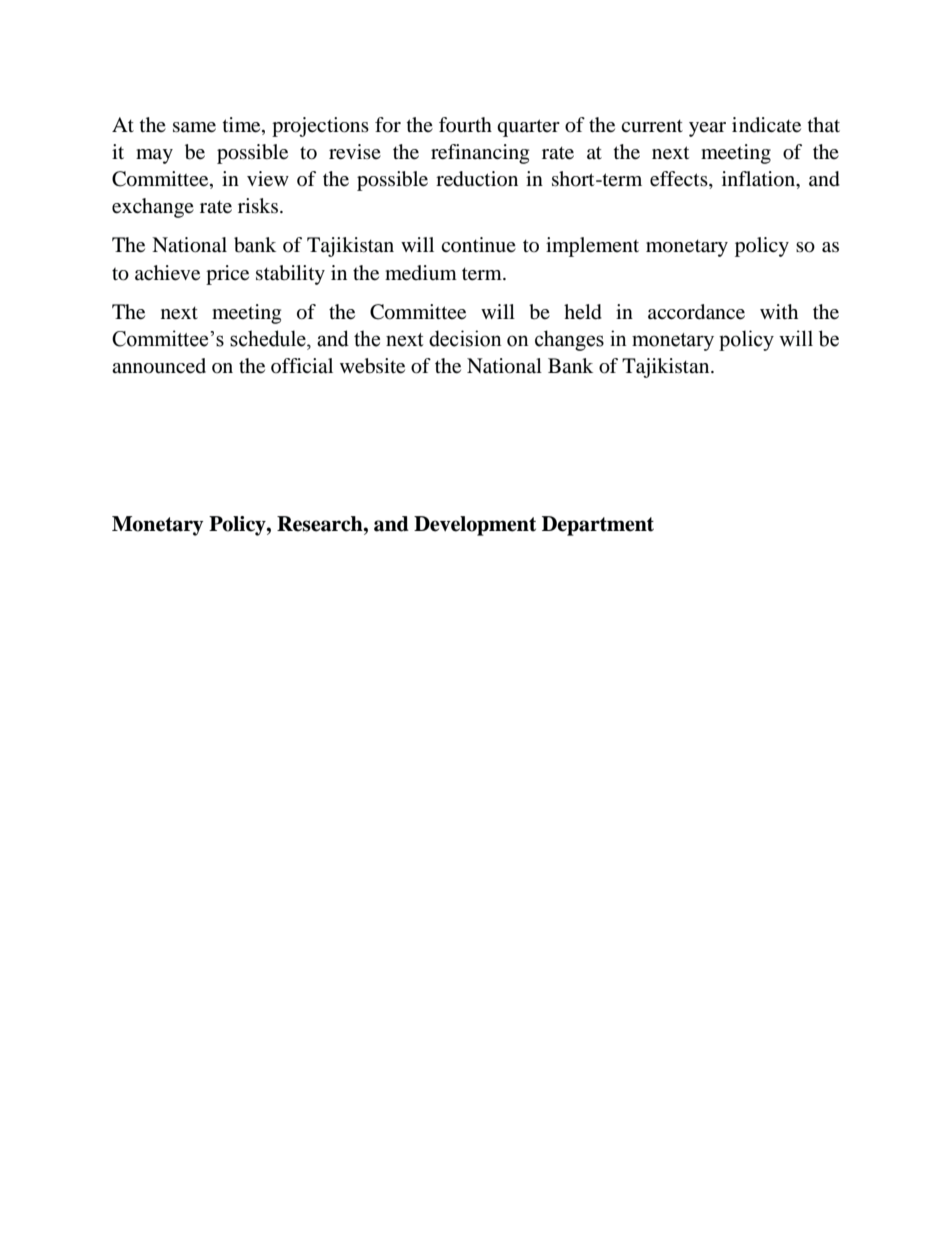 This screenshot has height=1233, width=952. I want to click on Development, so click(475, 526).
